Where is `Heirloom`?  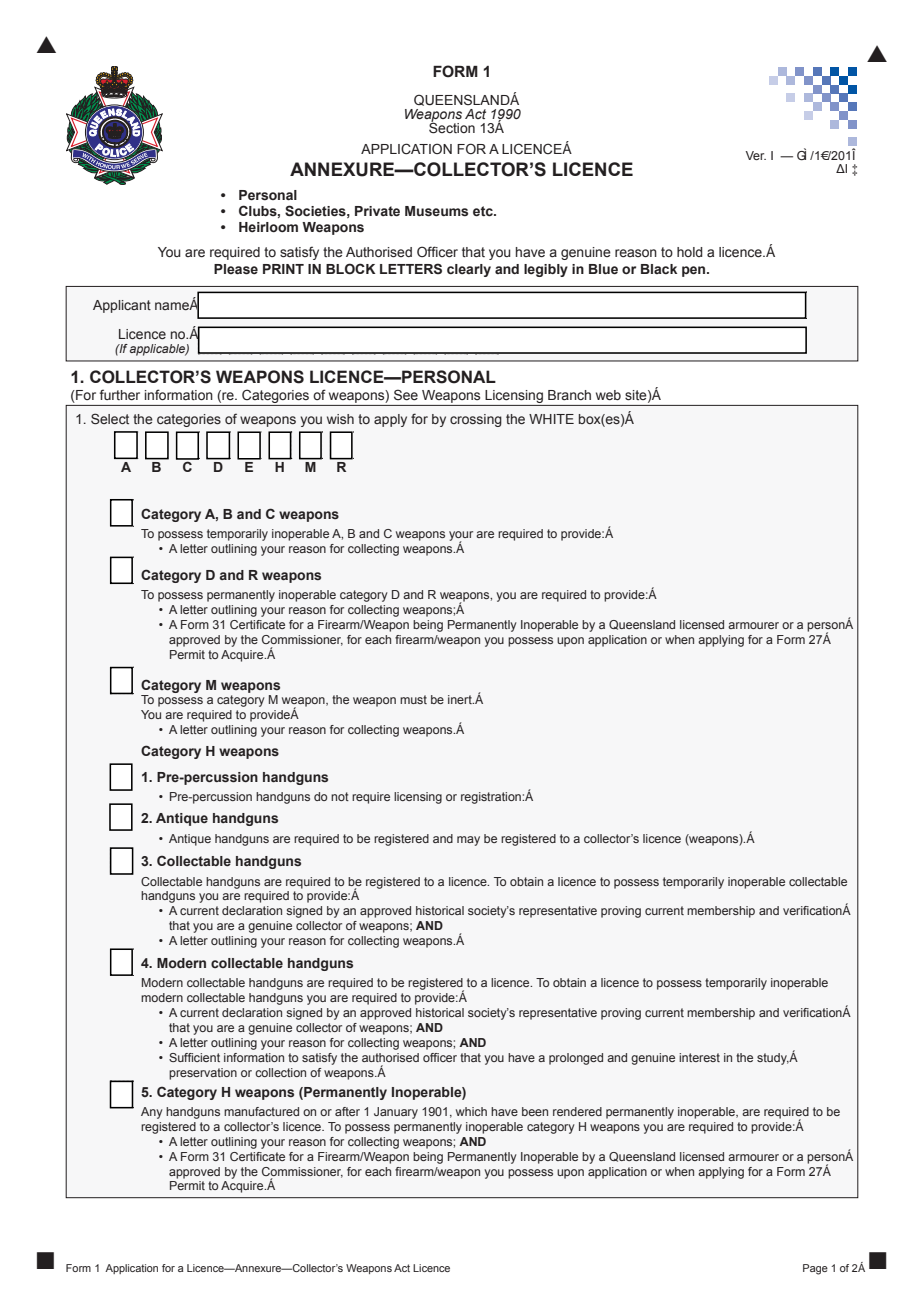 Heirloom is located at coordinates (268, 227).
